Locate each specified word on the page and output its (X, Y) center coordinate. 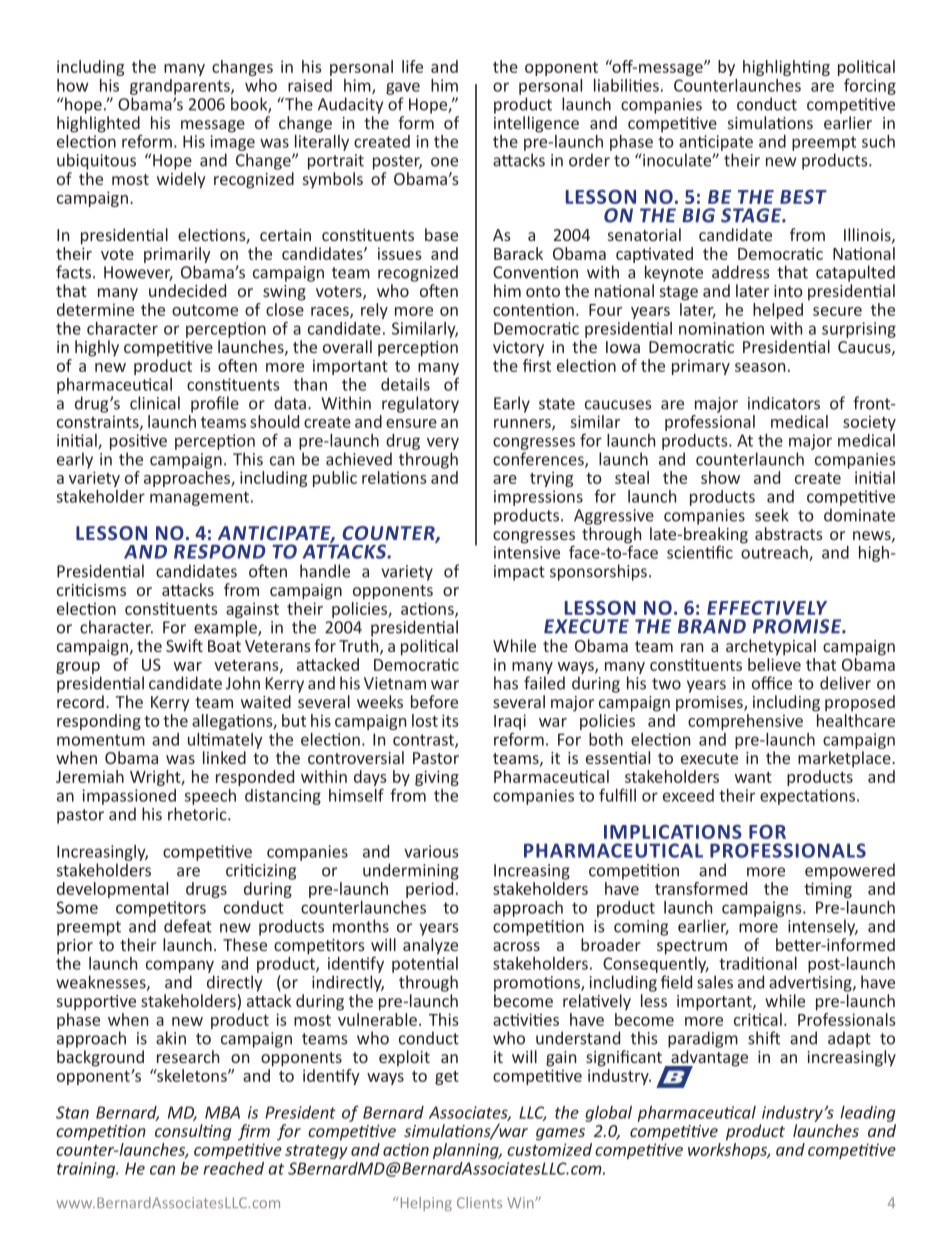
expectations (809, 797)
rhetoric (198, 814)
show (720, 477)
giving (437, 778)
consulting (193, 1132)
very (443, 443)
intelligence (536, 124)
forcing (870, 86)
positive (138, 442)
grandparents (181, 87)
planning (467, 1151)
